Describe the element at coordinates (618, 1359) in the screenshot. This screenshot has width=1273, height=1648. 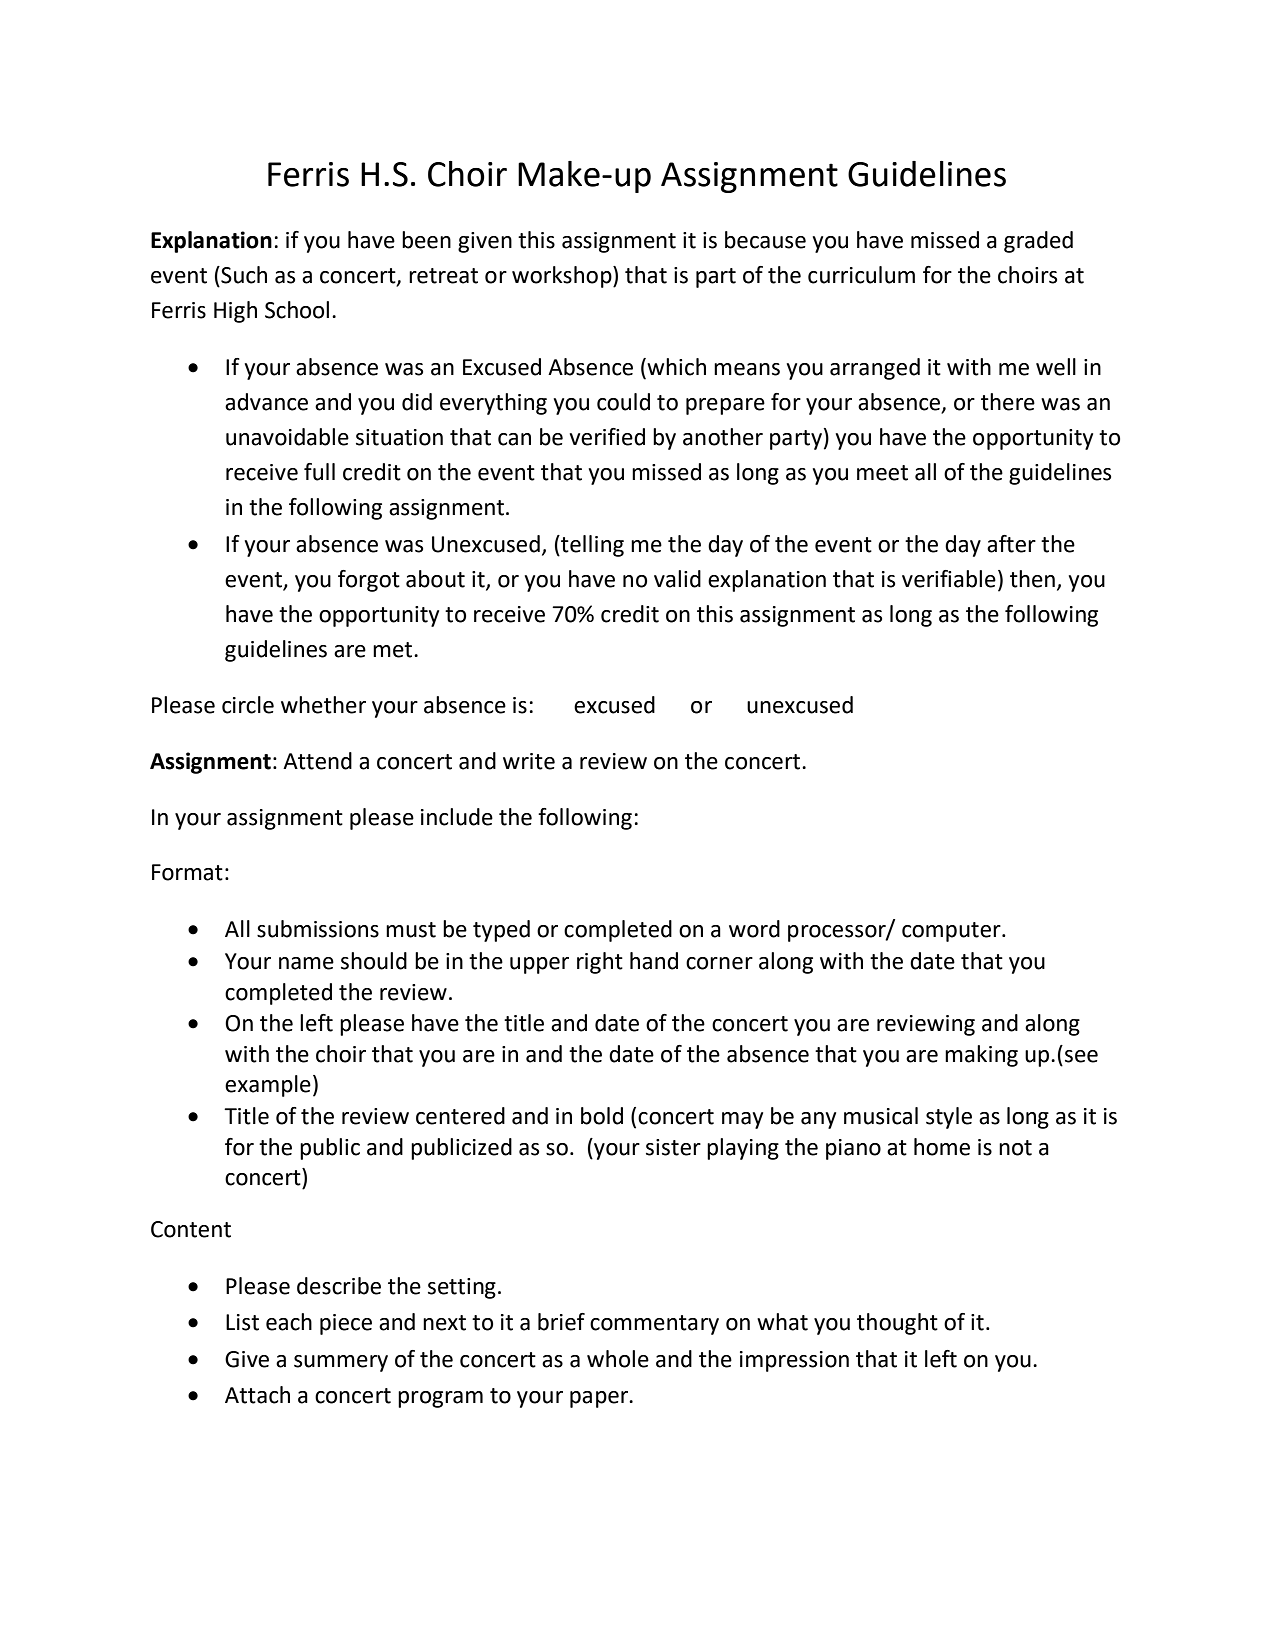
I see `whole` at that location.
